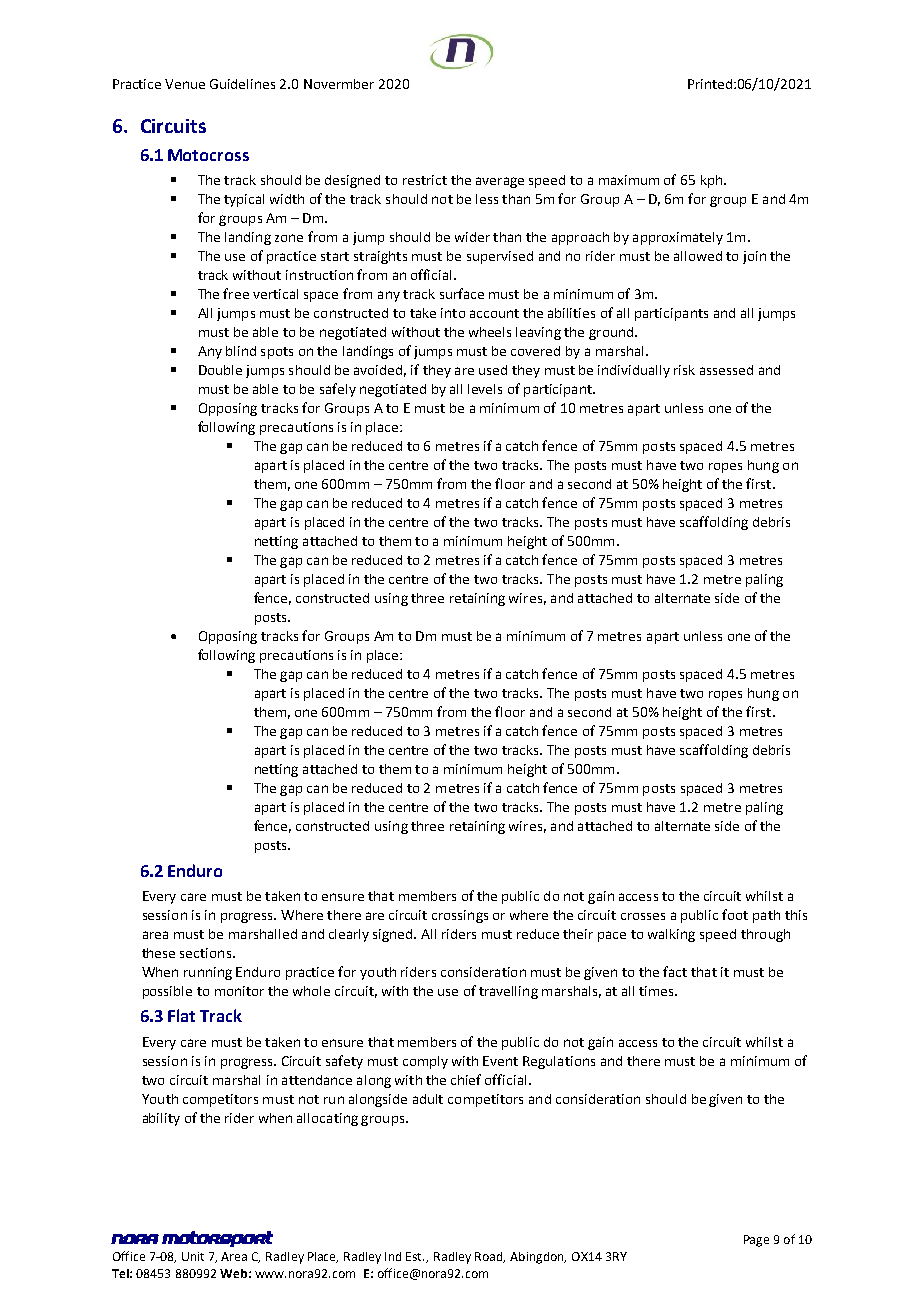 The width and height of the screenshot is (924, 1308). I want to click on Motorsport, so click(217, 1239).
